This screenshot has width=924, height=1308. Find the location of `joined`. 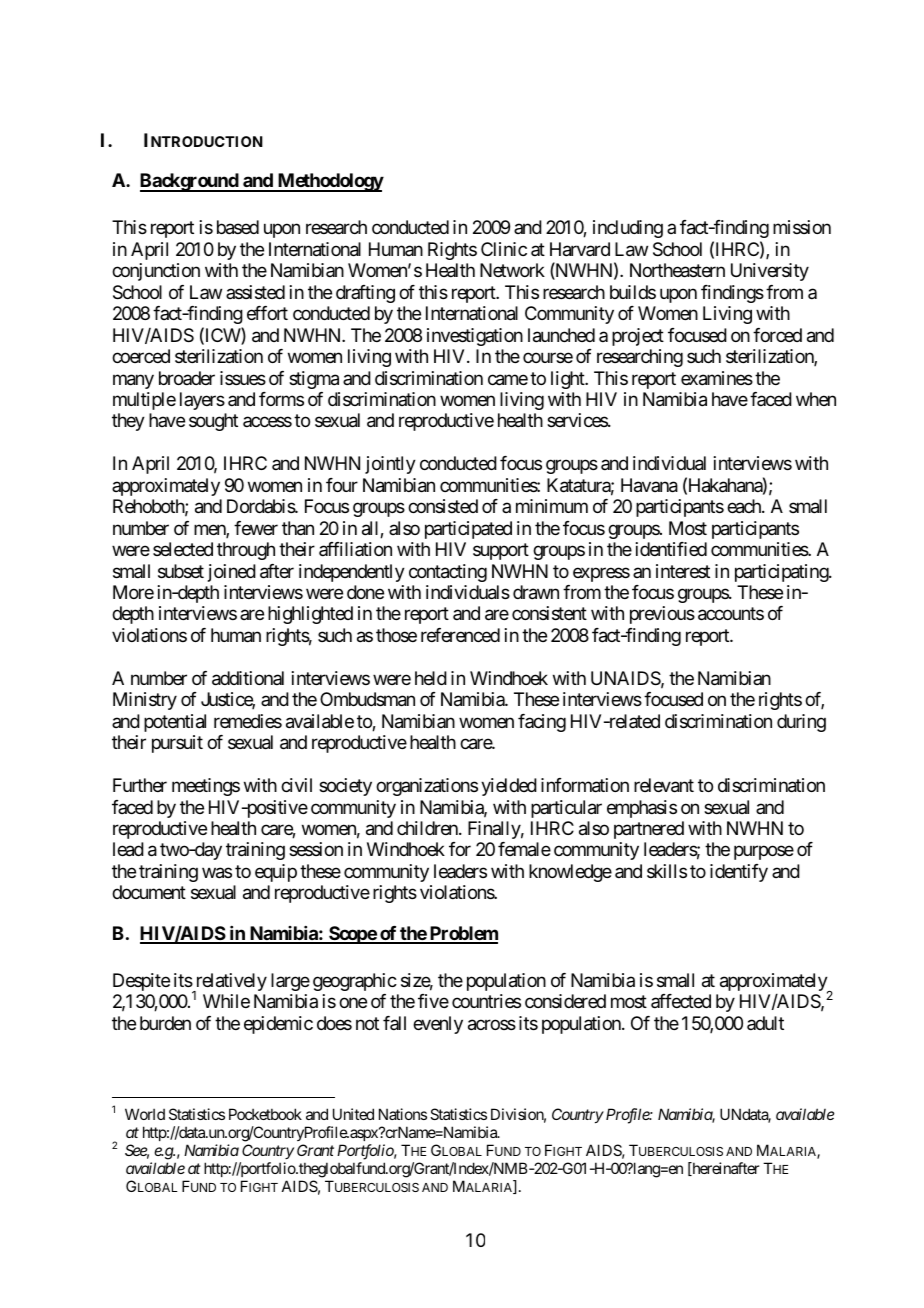

joined is located at coordinates (232, 573).
